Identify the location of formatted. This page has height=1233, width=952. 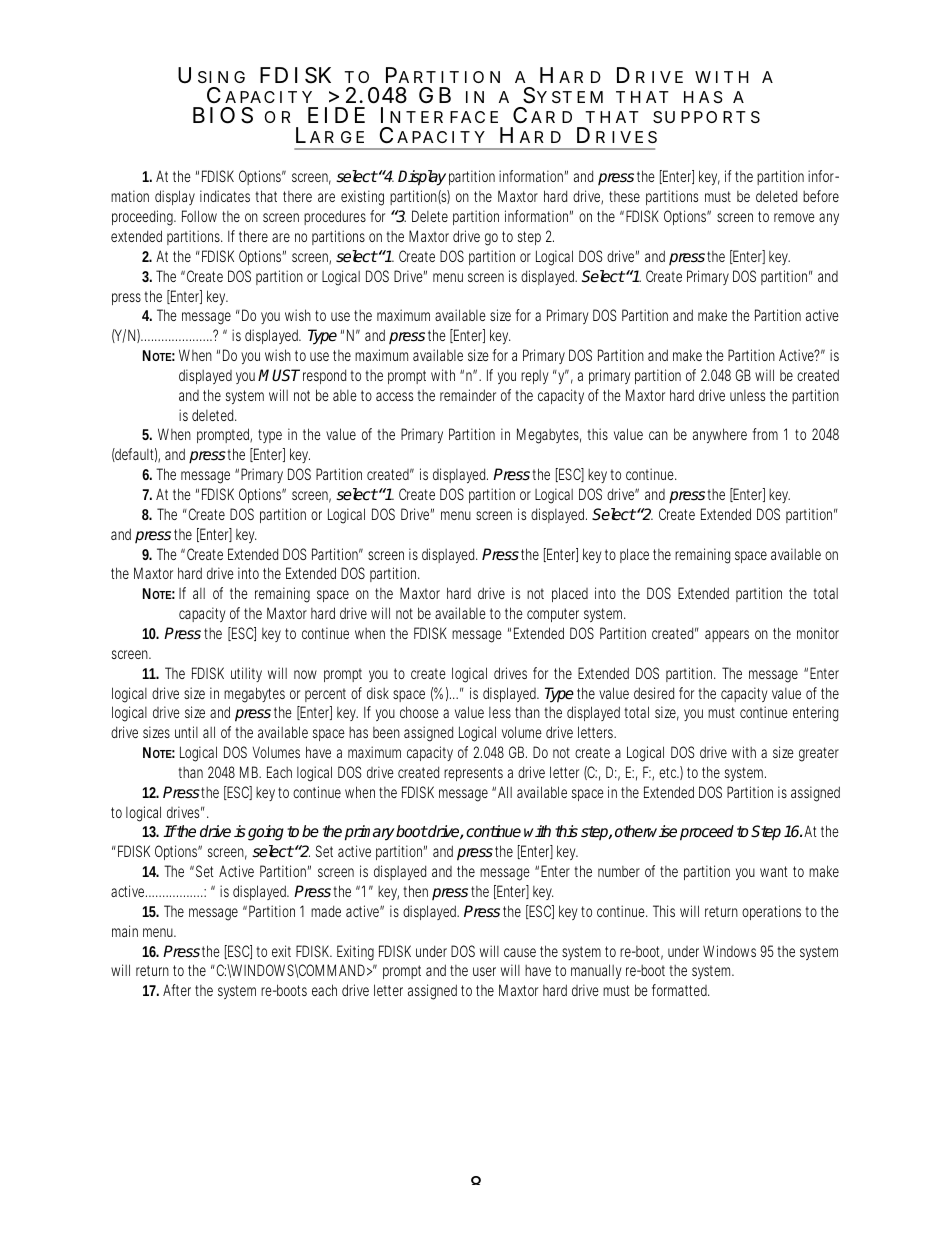
(681, 990).
